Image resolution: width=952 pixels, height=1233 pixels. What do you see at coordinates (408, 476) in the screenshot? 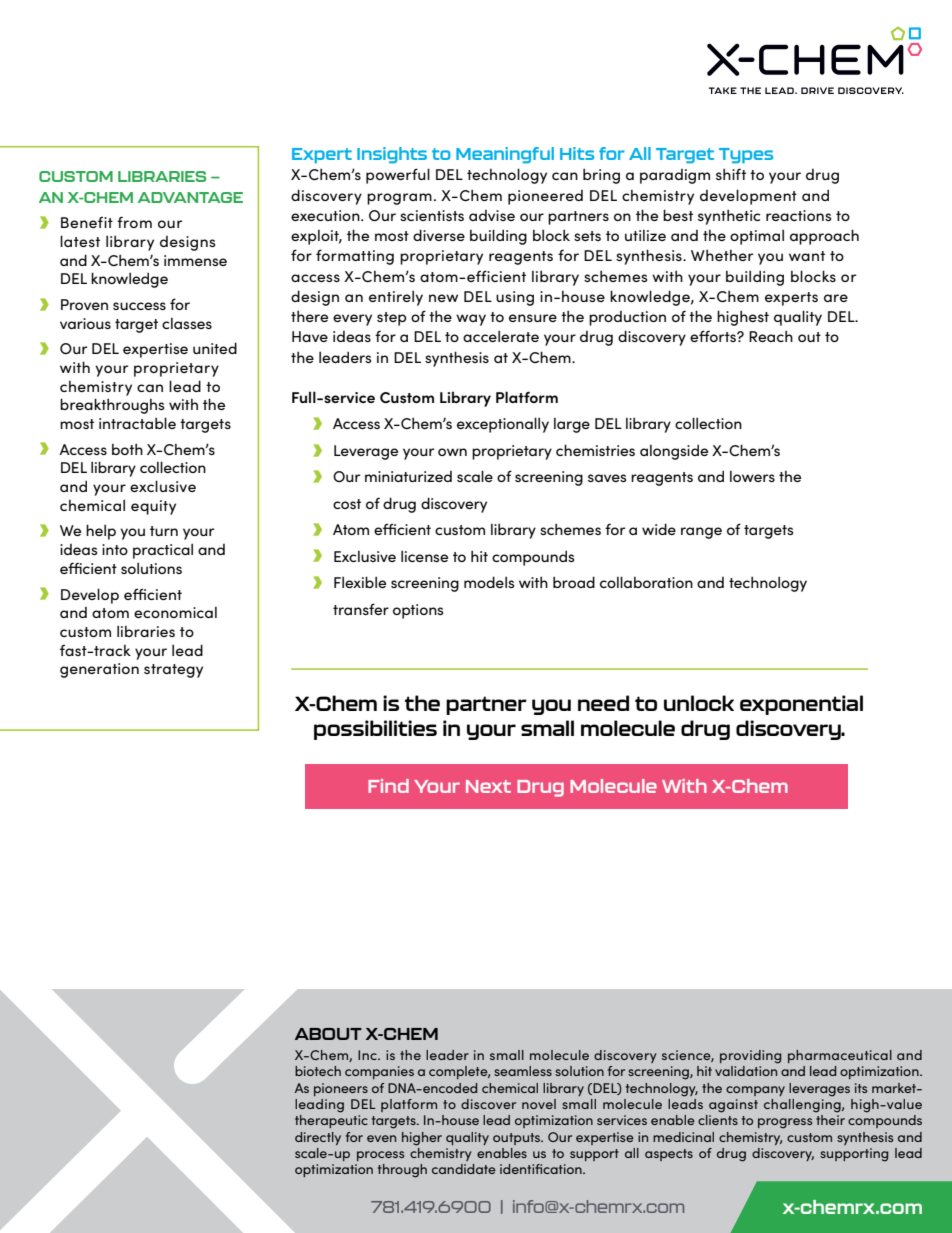
I see `miniaturized` at bounding box center [408, 476].
